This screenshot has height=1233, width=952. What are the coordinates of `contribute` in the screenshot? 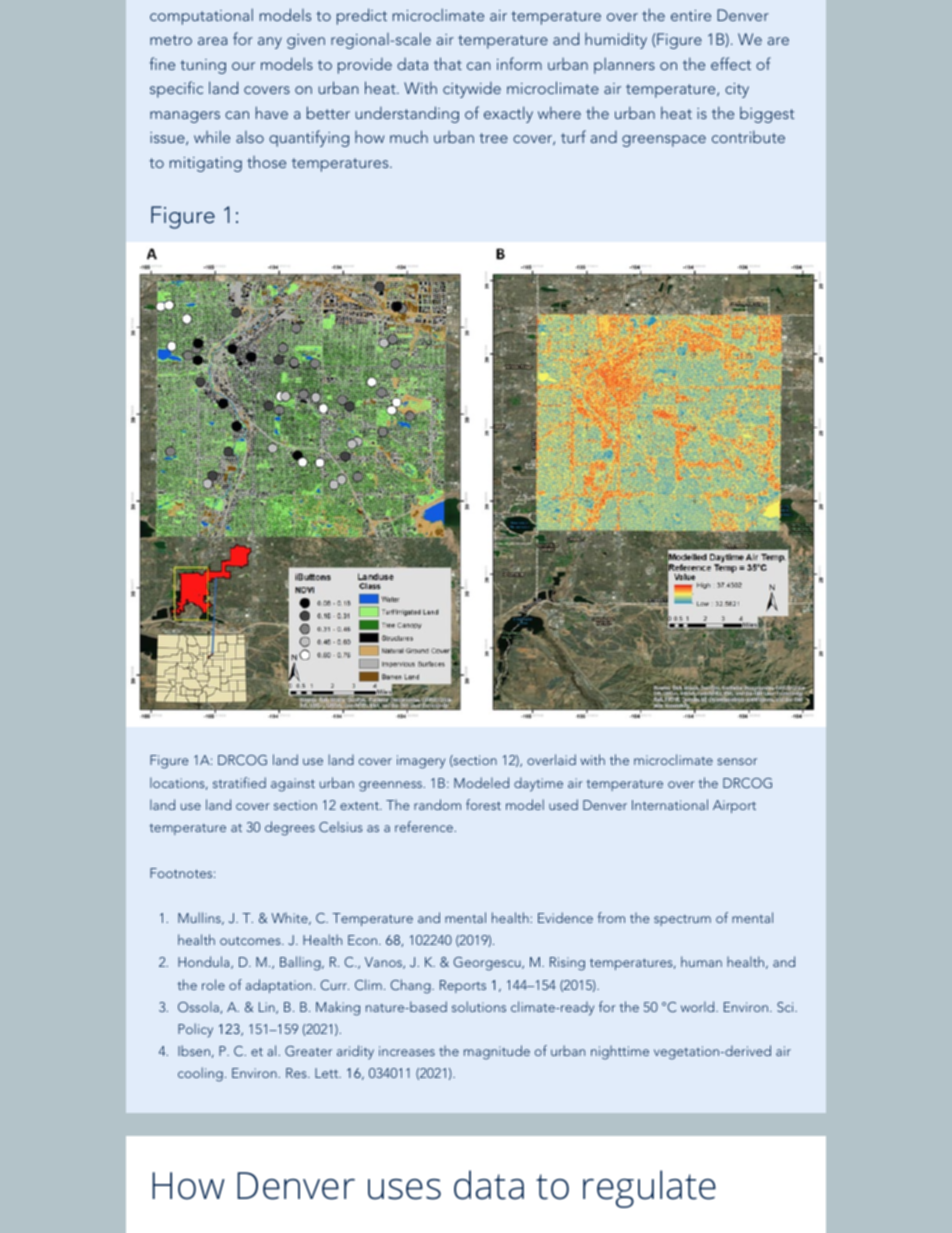 It's located at (748, 137).
